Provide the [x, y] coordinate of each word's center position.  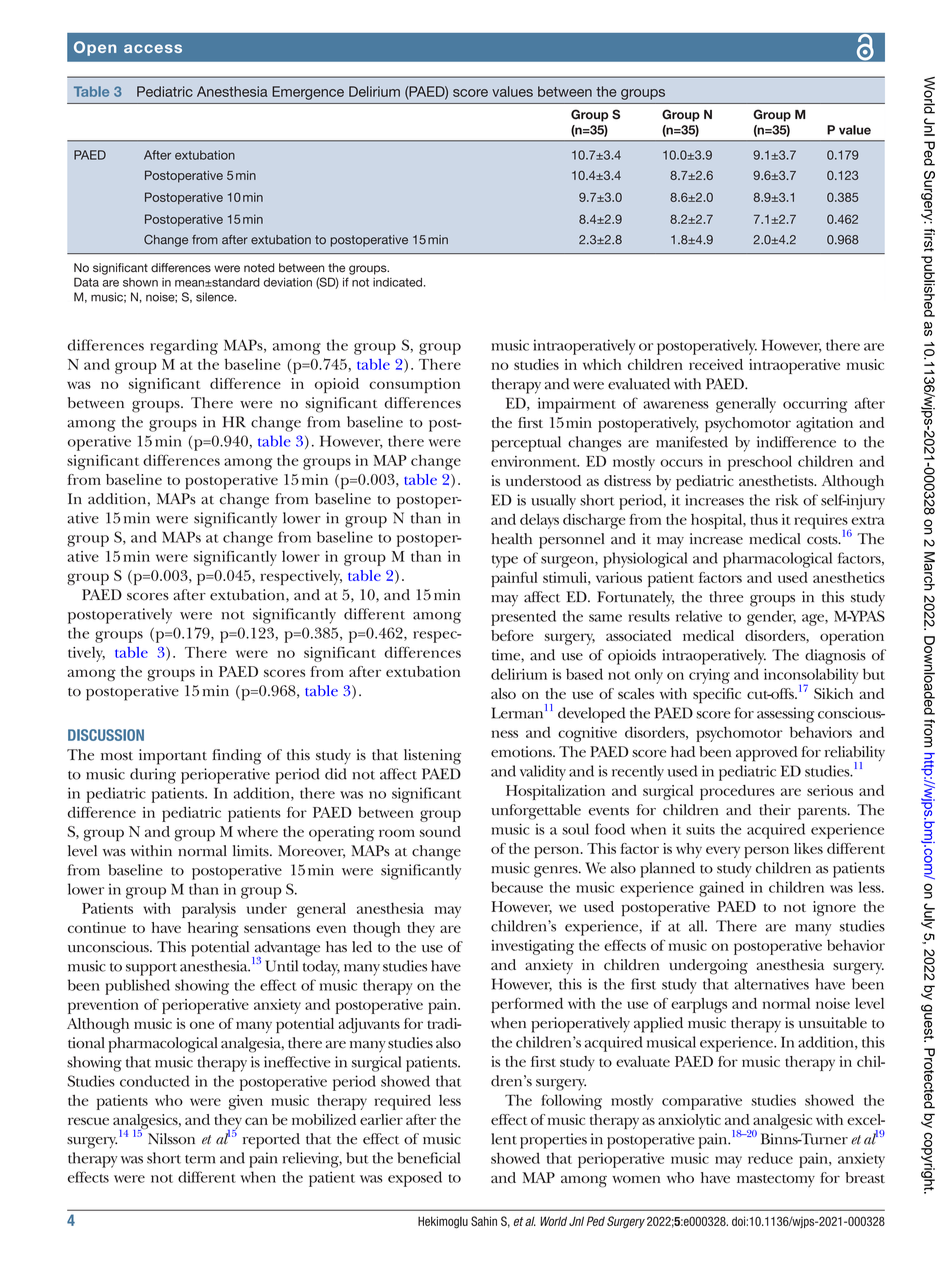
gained [721, 889]
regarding [184, 347]
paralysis [209, 910]
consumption [415, 385]
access [153, 48]
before [512, 635]
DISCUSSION [106, 735]
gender [771, 618]
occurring [815, 405]
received [716, 364]
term [200, 1159]
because [517, 887]
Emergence [308, 93]
